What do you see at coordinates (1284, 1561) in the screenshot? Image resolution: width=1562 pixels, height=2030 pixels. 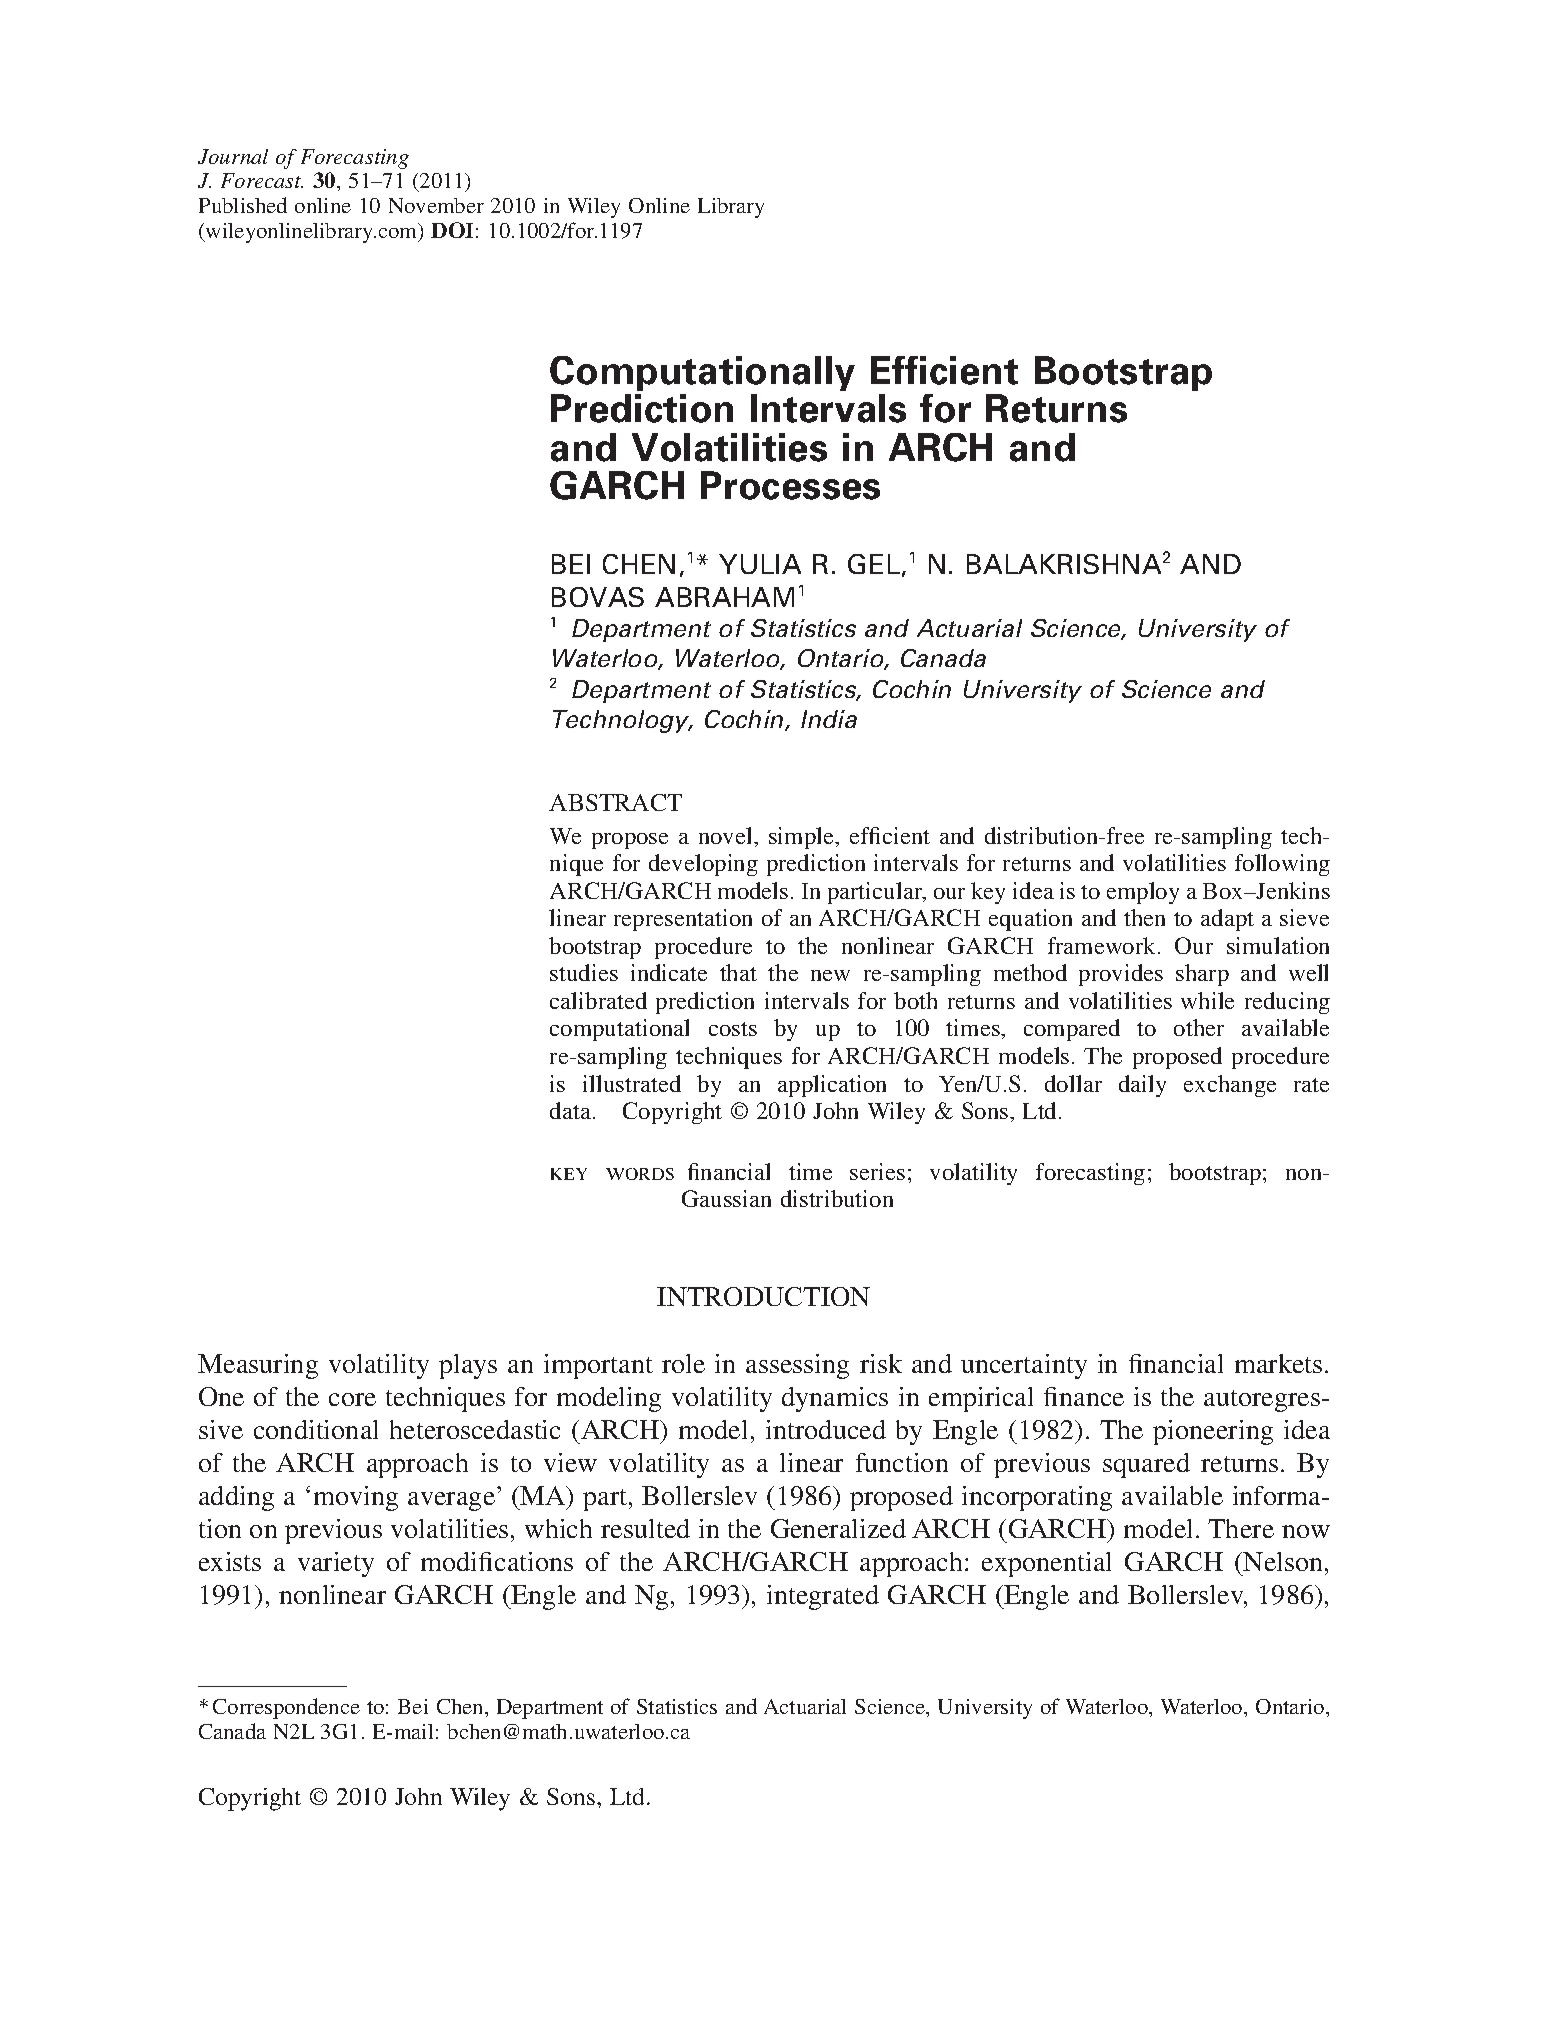 I see `Nelson` at bounding box center [1284, 1561].
